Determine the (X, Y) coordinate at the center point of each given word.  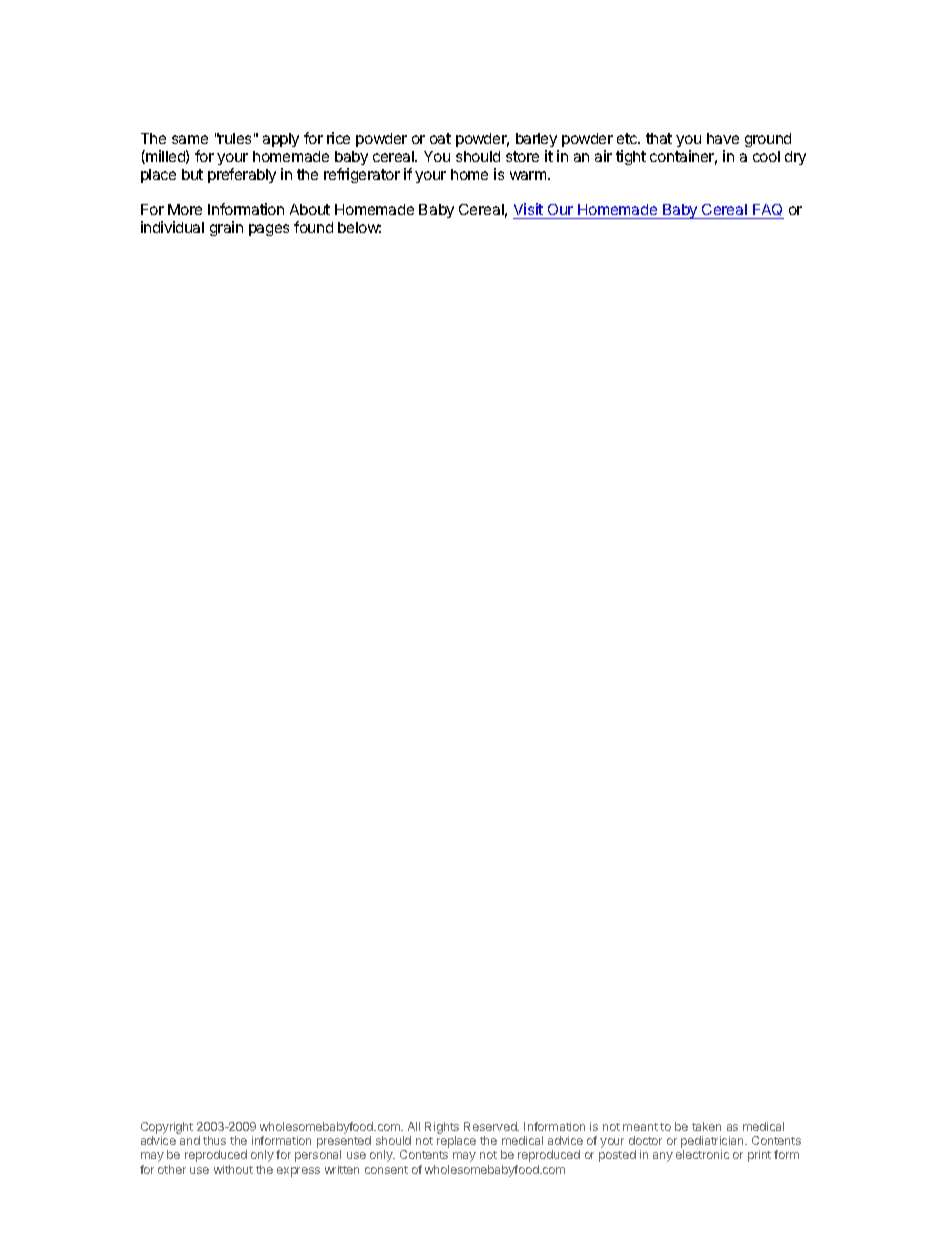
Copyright (167, 1128)
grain (226, 228)
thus (214, 1140)
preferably (242, 175)
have (723, 138)
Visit (529, 211)
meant (640, 1127)
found (313, 227)
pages (269, 230)
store (522, 156)
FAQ (767, 211)
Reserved (491, 1126)
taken (706, 1126)
